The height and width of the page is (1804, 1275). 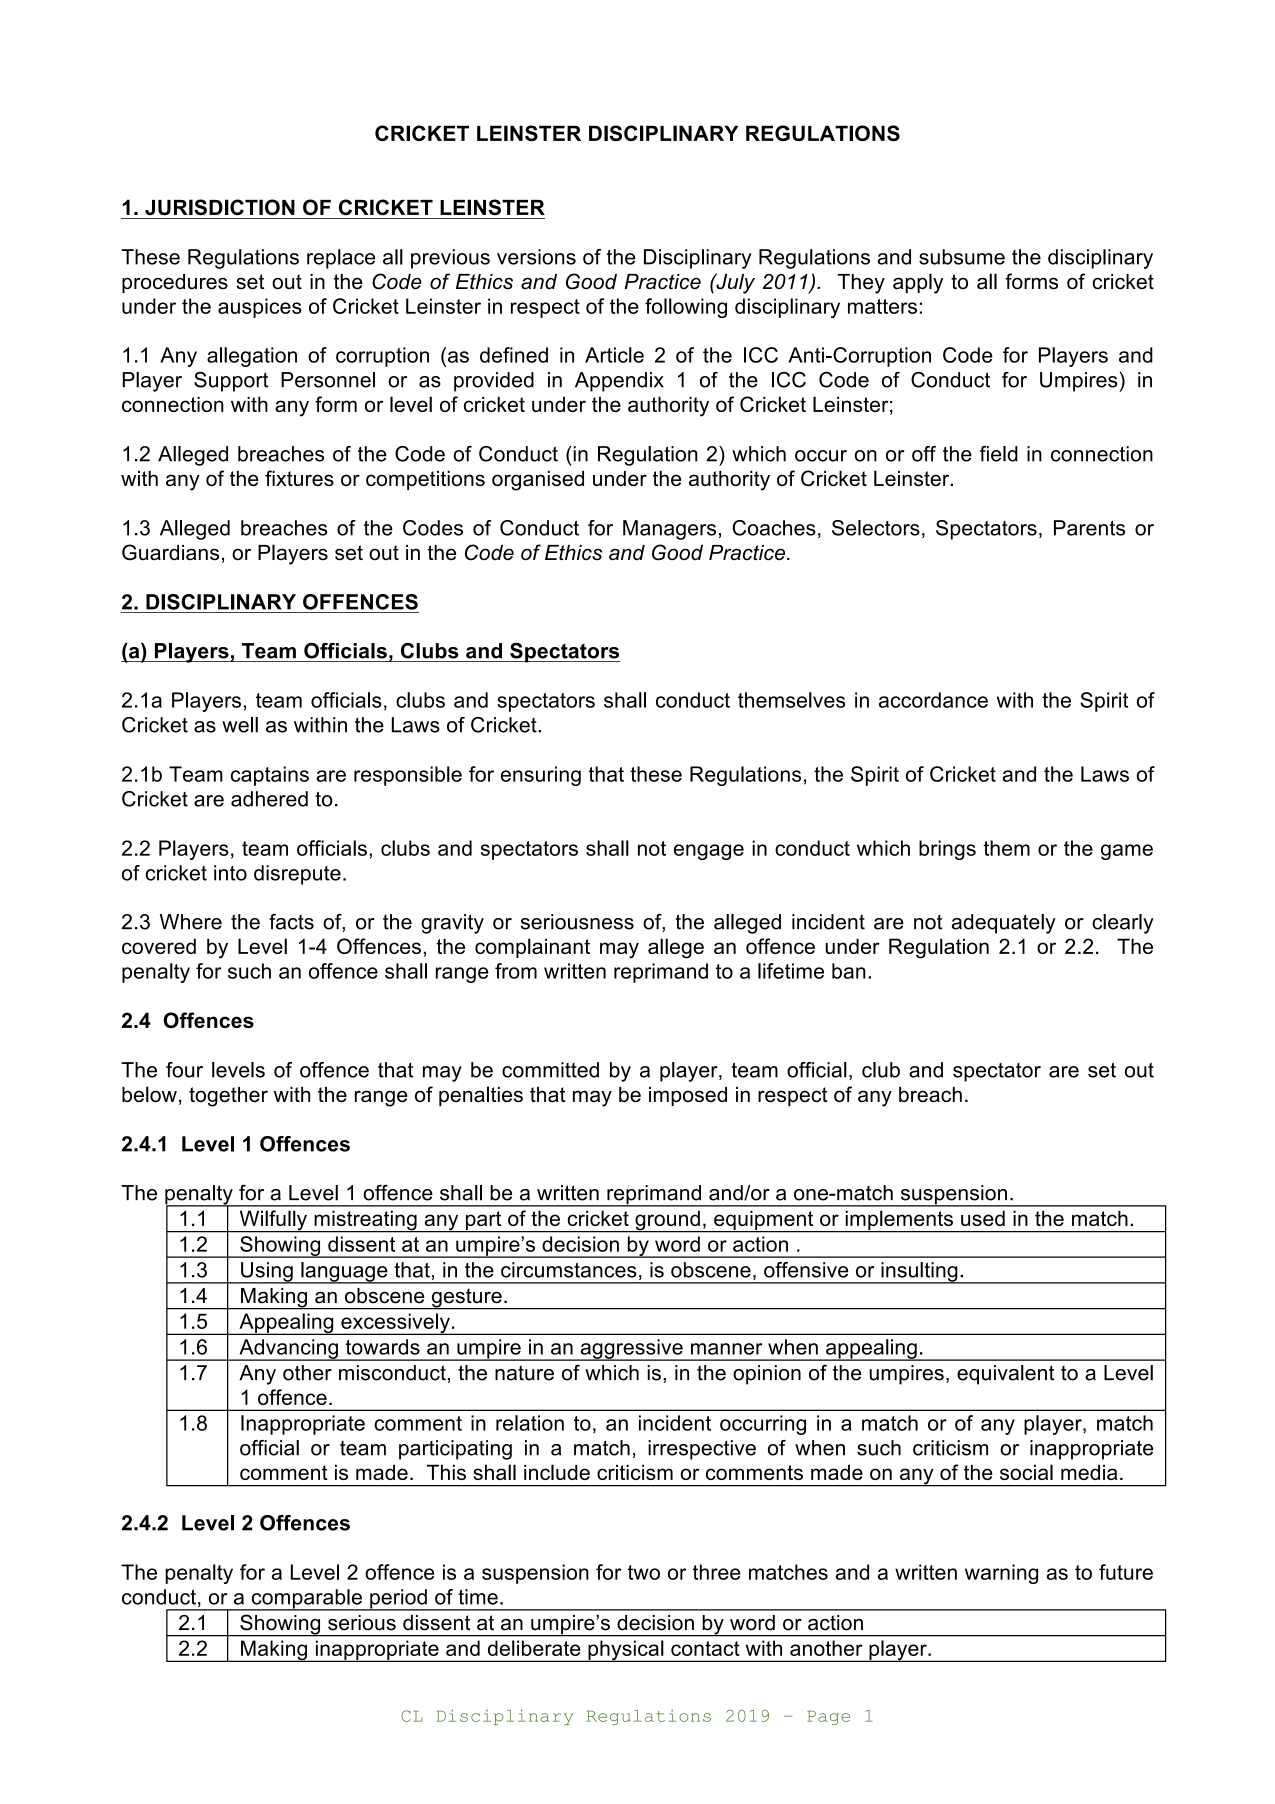 What do you see at coordinates (667, 1221) in the page?
I see `ground` at bounding box center [667, 1221].
